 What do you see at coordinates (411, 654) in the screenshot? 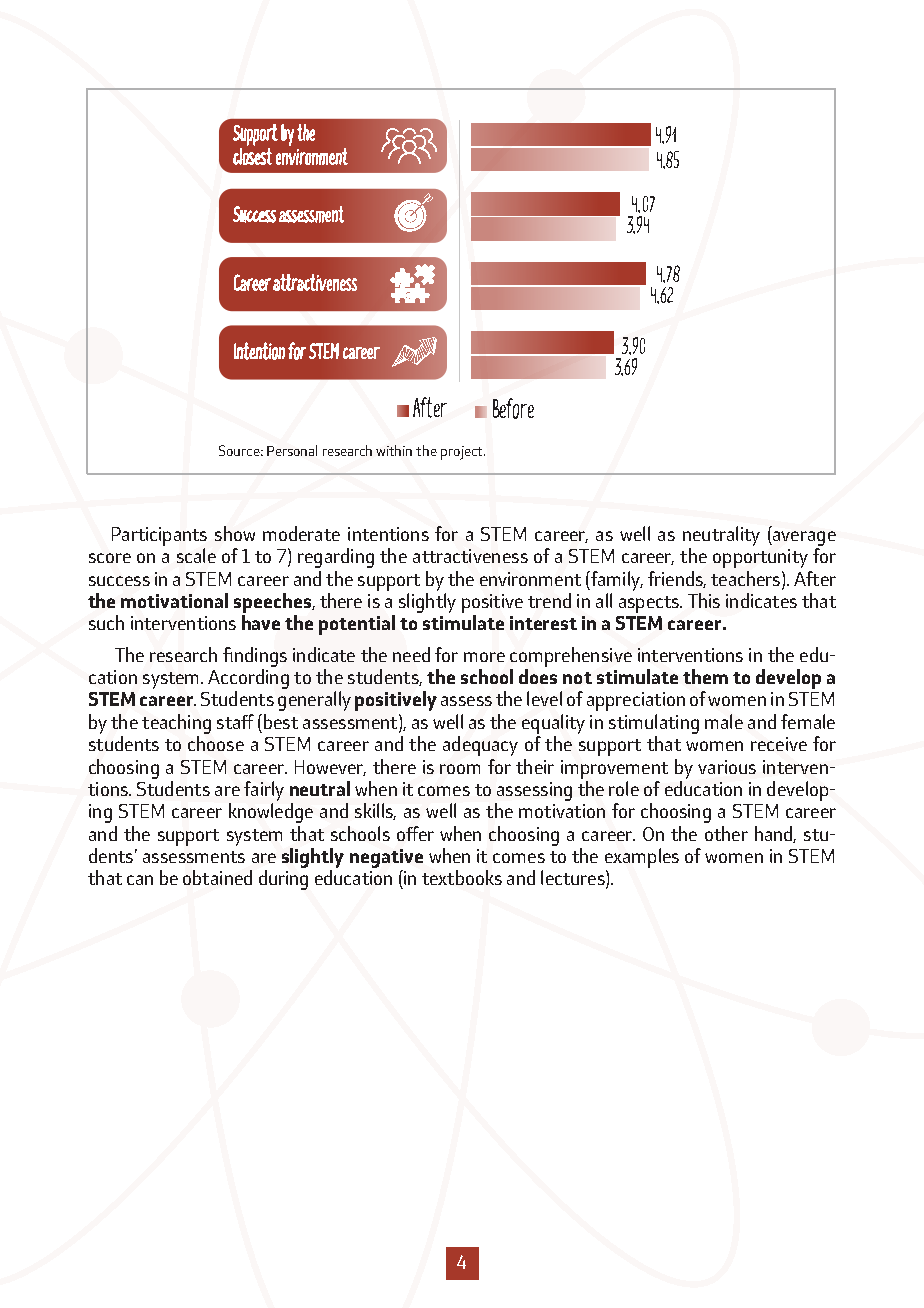
I see `need` at bounding box center [411, 654].
